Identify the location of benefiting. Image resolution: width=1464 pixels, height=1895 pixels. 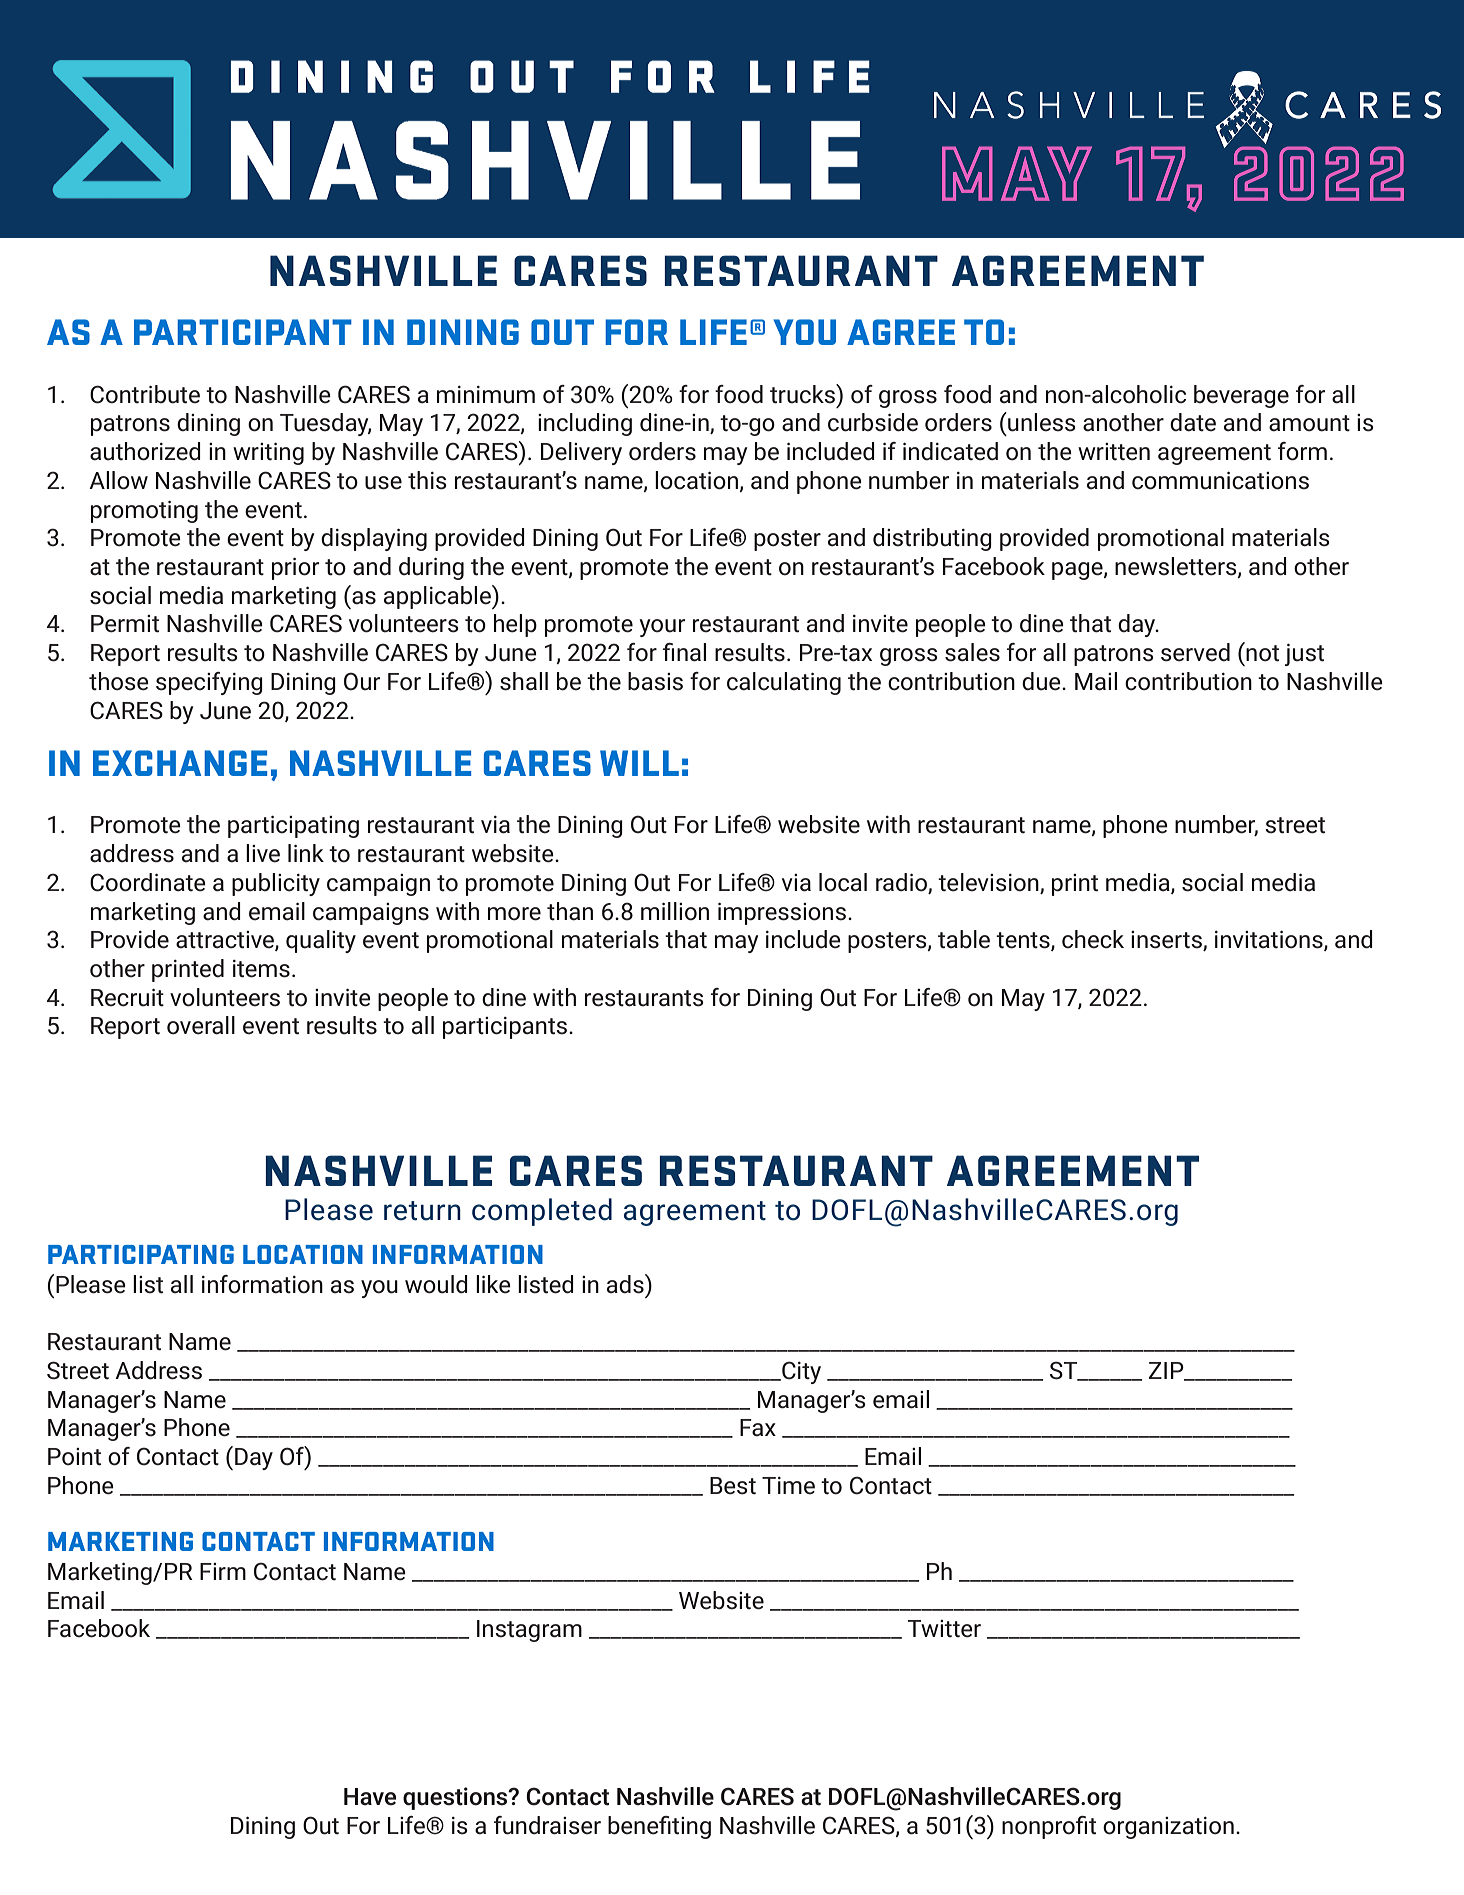
(659, 1827).
